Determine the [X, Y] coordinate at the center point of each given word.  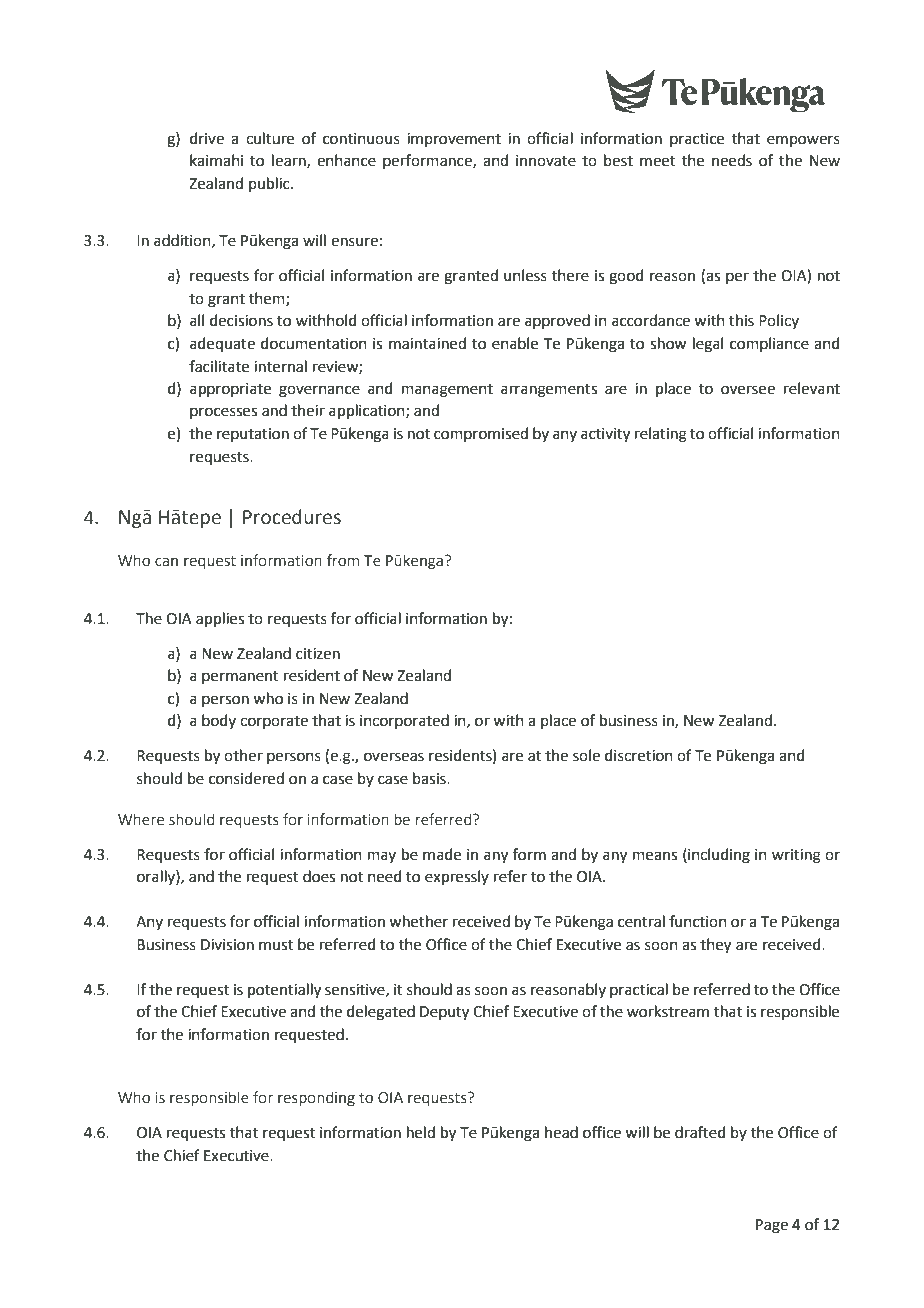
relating [661, 435]
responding [316, 1098]
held [421, 1132]
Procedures [292, 517]
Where [141, 819]
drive [207, 138]
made [442, 854]
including [718, 856]
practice [697, 140]
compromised [481, 434]
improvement [454, 140]
